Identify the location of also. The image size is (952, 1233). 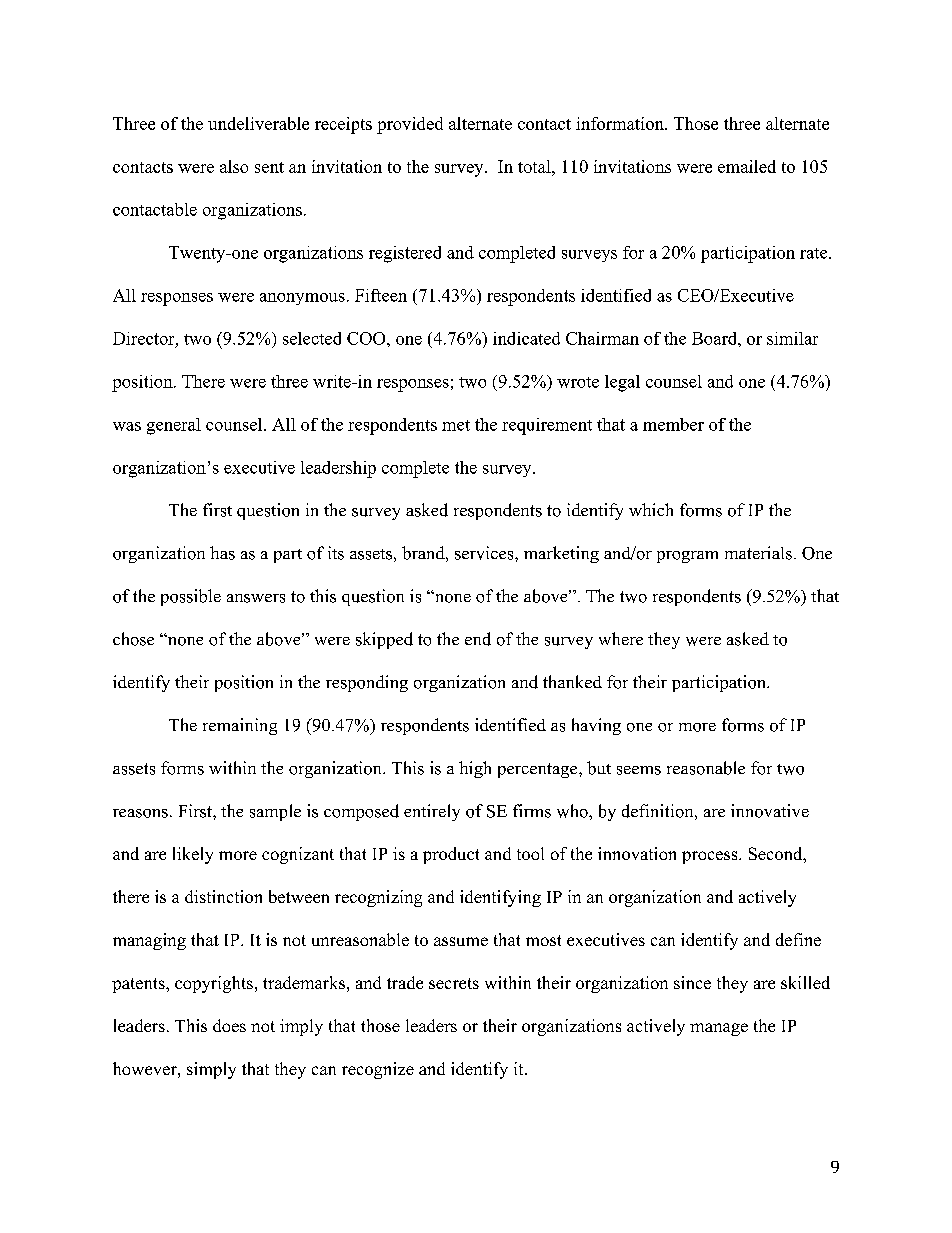
(234, 166).
